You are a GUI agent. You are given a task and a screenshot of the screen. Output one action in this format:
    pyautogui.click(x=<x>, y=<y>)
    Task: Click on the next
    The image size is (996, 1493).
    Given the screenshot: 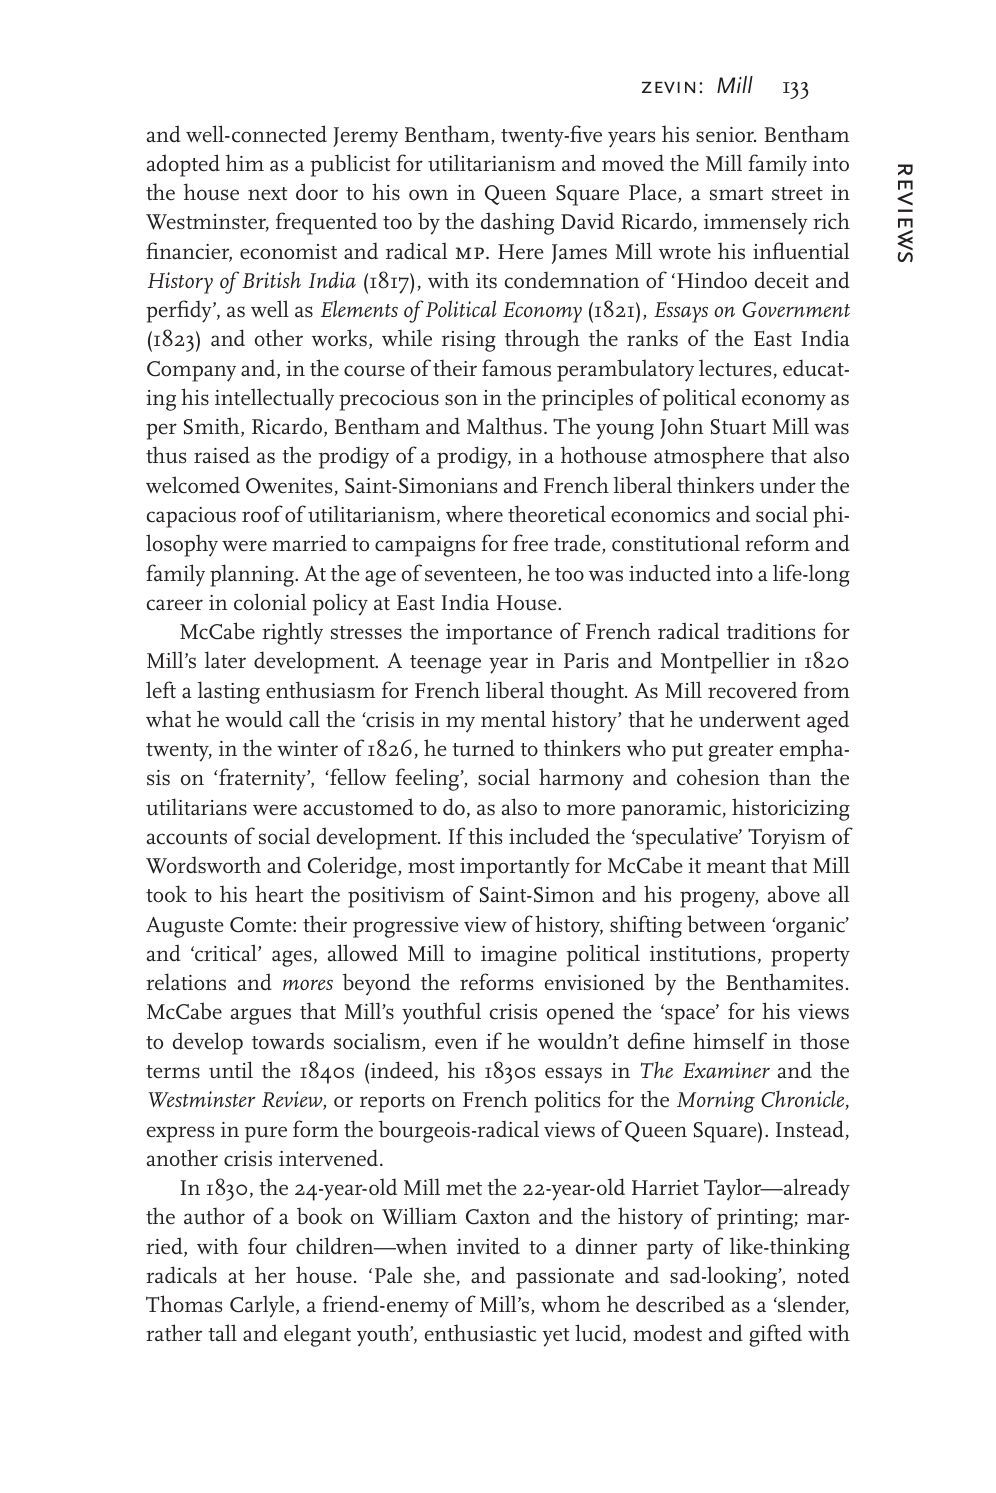 What is the action you would take?
    pyautogui.click(x=267, y=194)
